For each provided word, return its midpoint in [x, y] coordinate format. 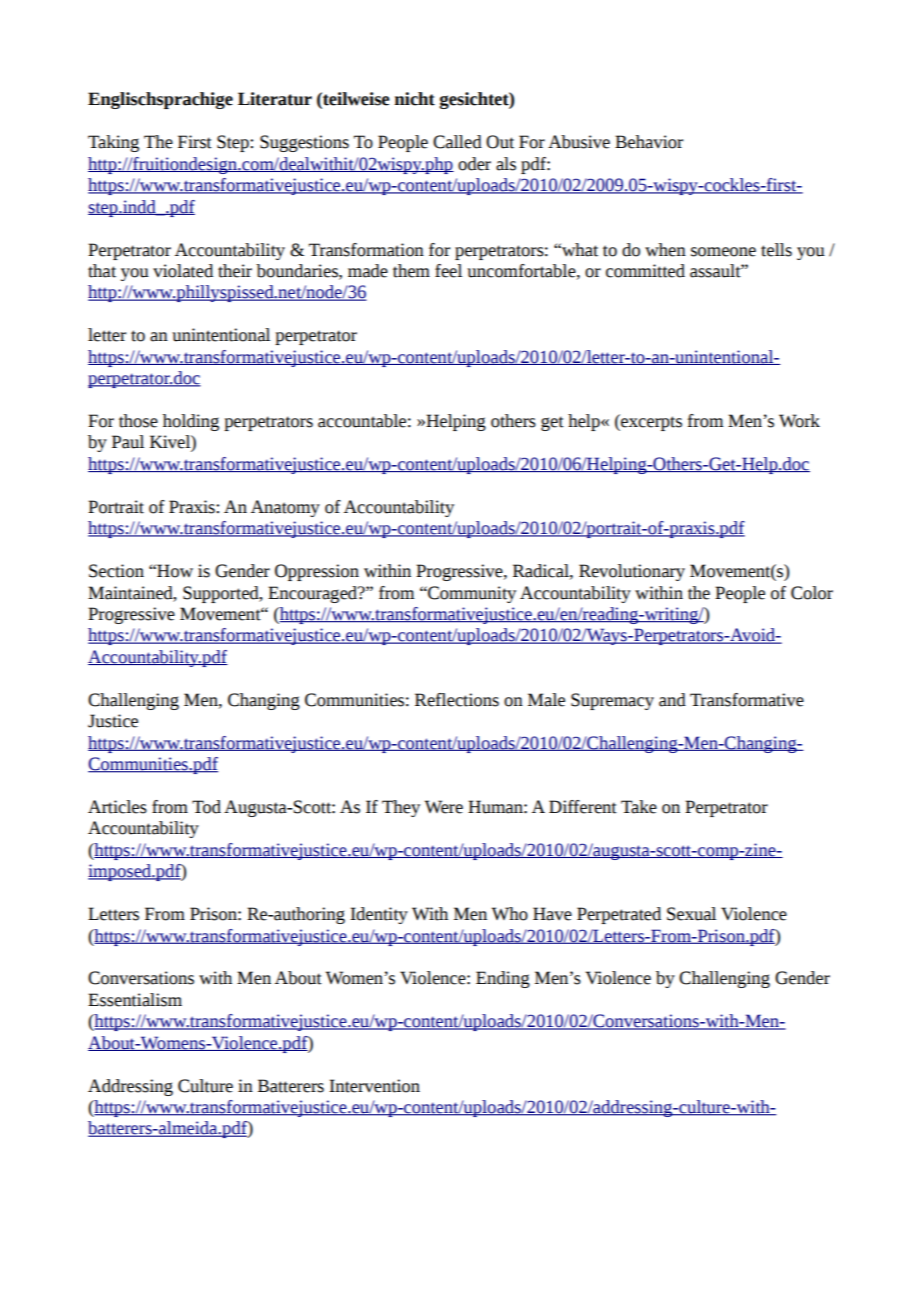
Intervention [374, 1086]
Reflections [457, 700]
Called [457, 142]
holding [191, 422]
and [672, 700]
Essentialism [135, 1000]
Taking [113, 143]
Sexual [691, 914]
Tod [206, 807]
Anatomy [285, 508]
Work [799, 421]
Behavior [649, 142]
